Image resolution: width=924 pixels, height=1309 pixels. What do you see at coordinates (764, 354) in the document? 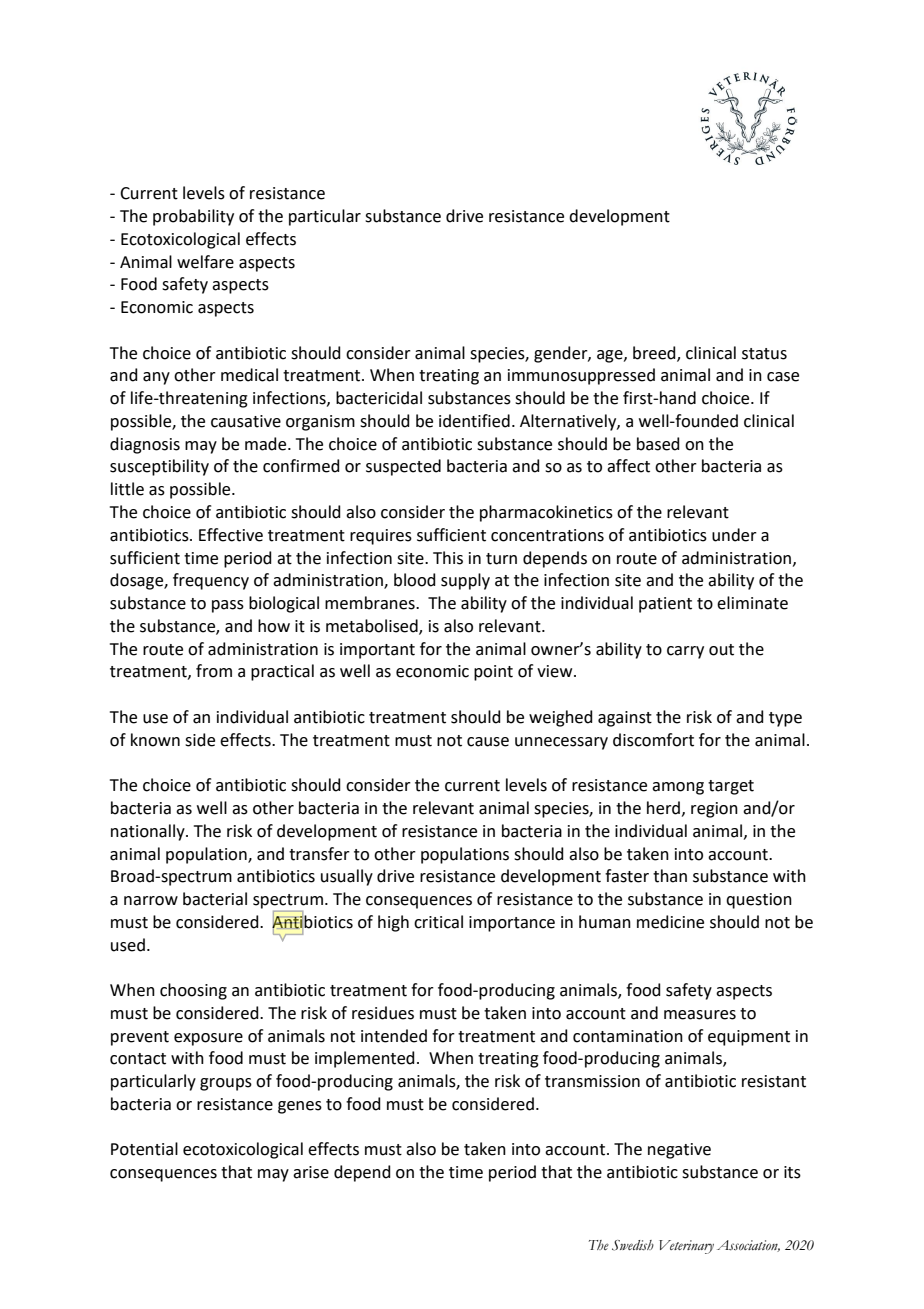
I see `status` at bounding box center [764, 354].
